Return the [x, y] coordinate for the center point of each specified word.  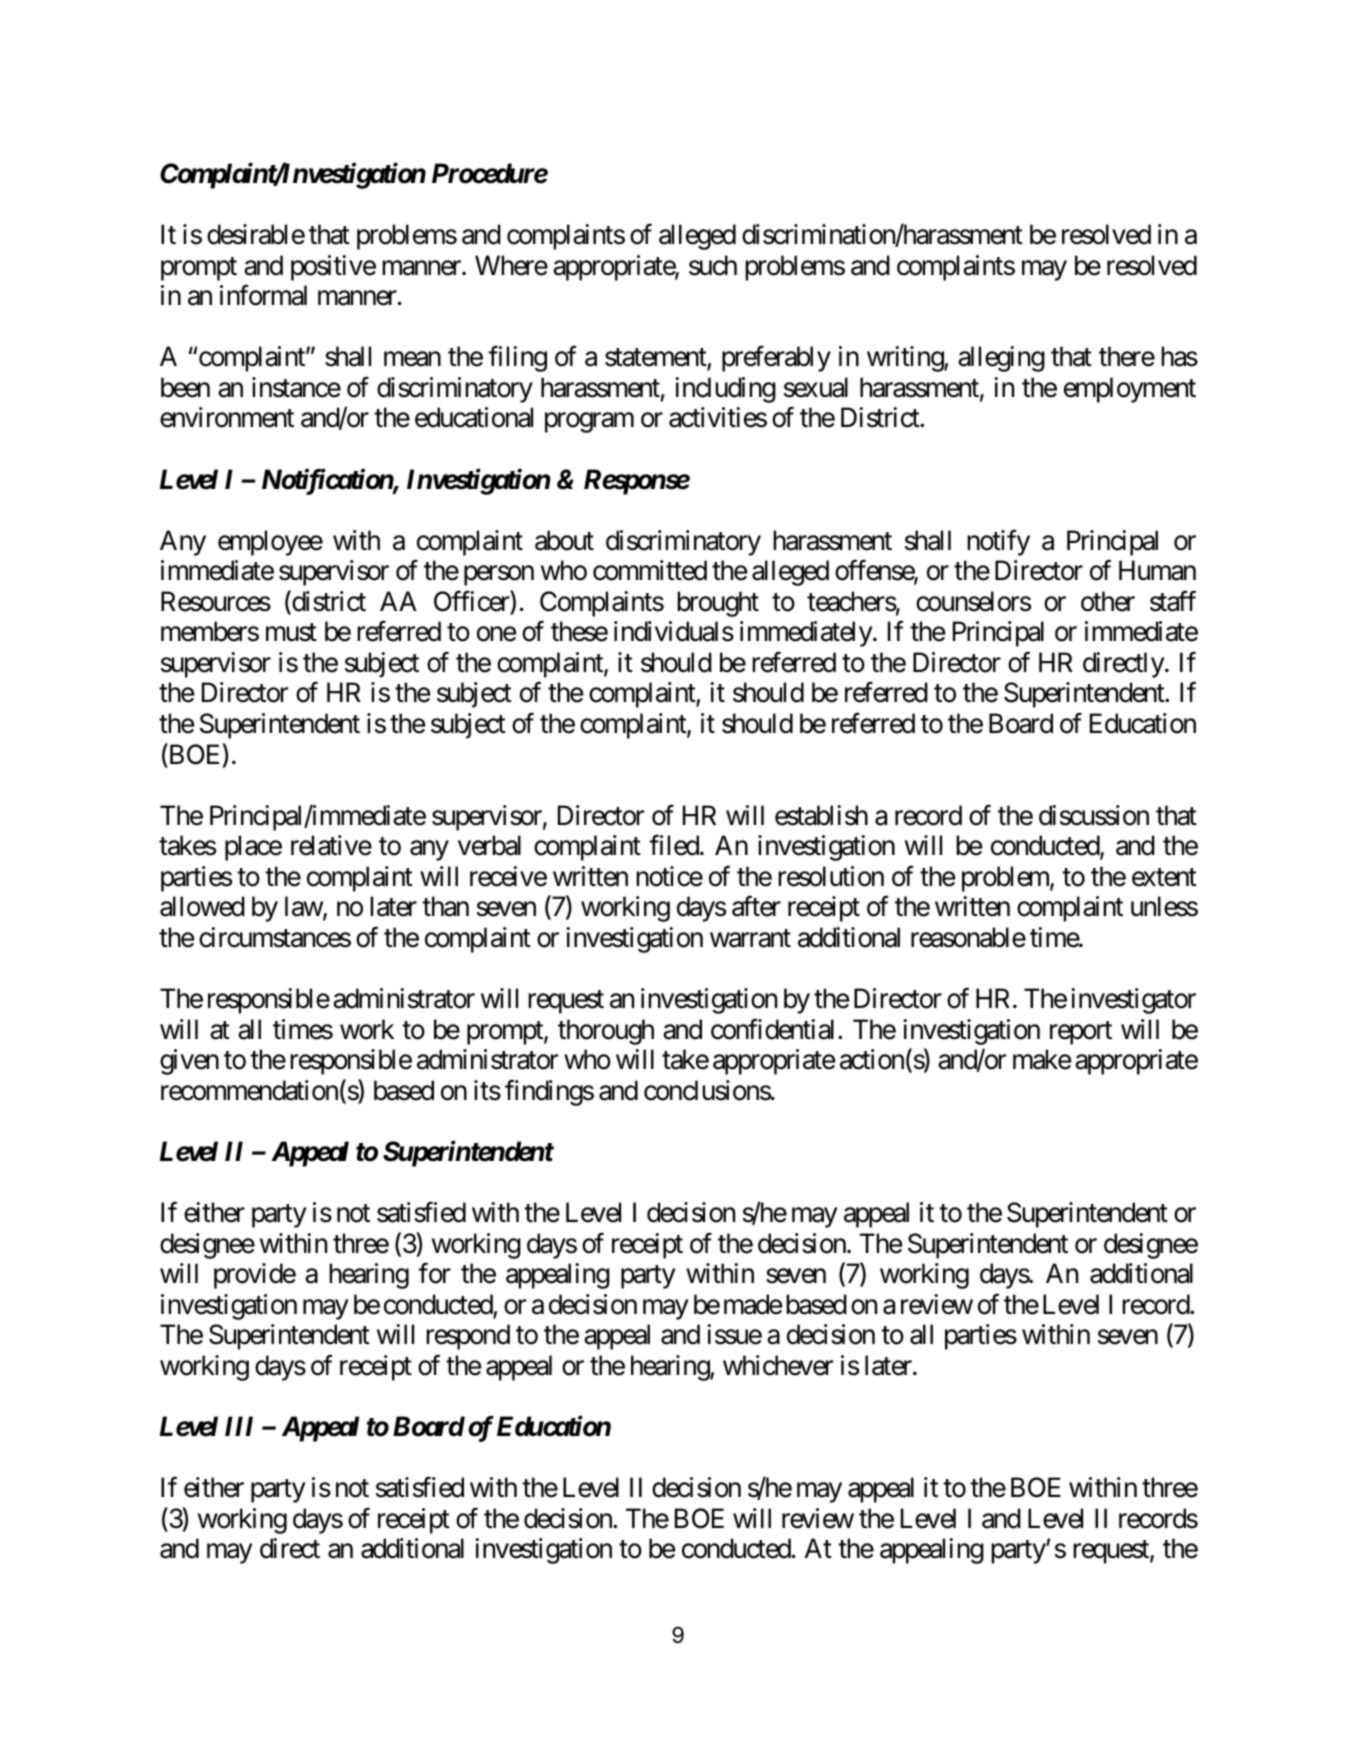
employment [1130, 390]
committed [650, 570]
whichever [778, 1365]
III [239, 1426]
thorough [606, 1032]
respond [468, 1337]
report [1081, 1033]
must [291, 633]
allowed [202, 906]
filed [674, 845]
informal [263, 295]
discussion [1094, 815]
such [713, 265]
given [189, 1062]
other [1108, 601]
